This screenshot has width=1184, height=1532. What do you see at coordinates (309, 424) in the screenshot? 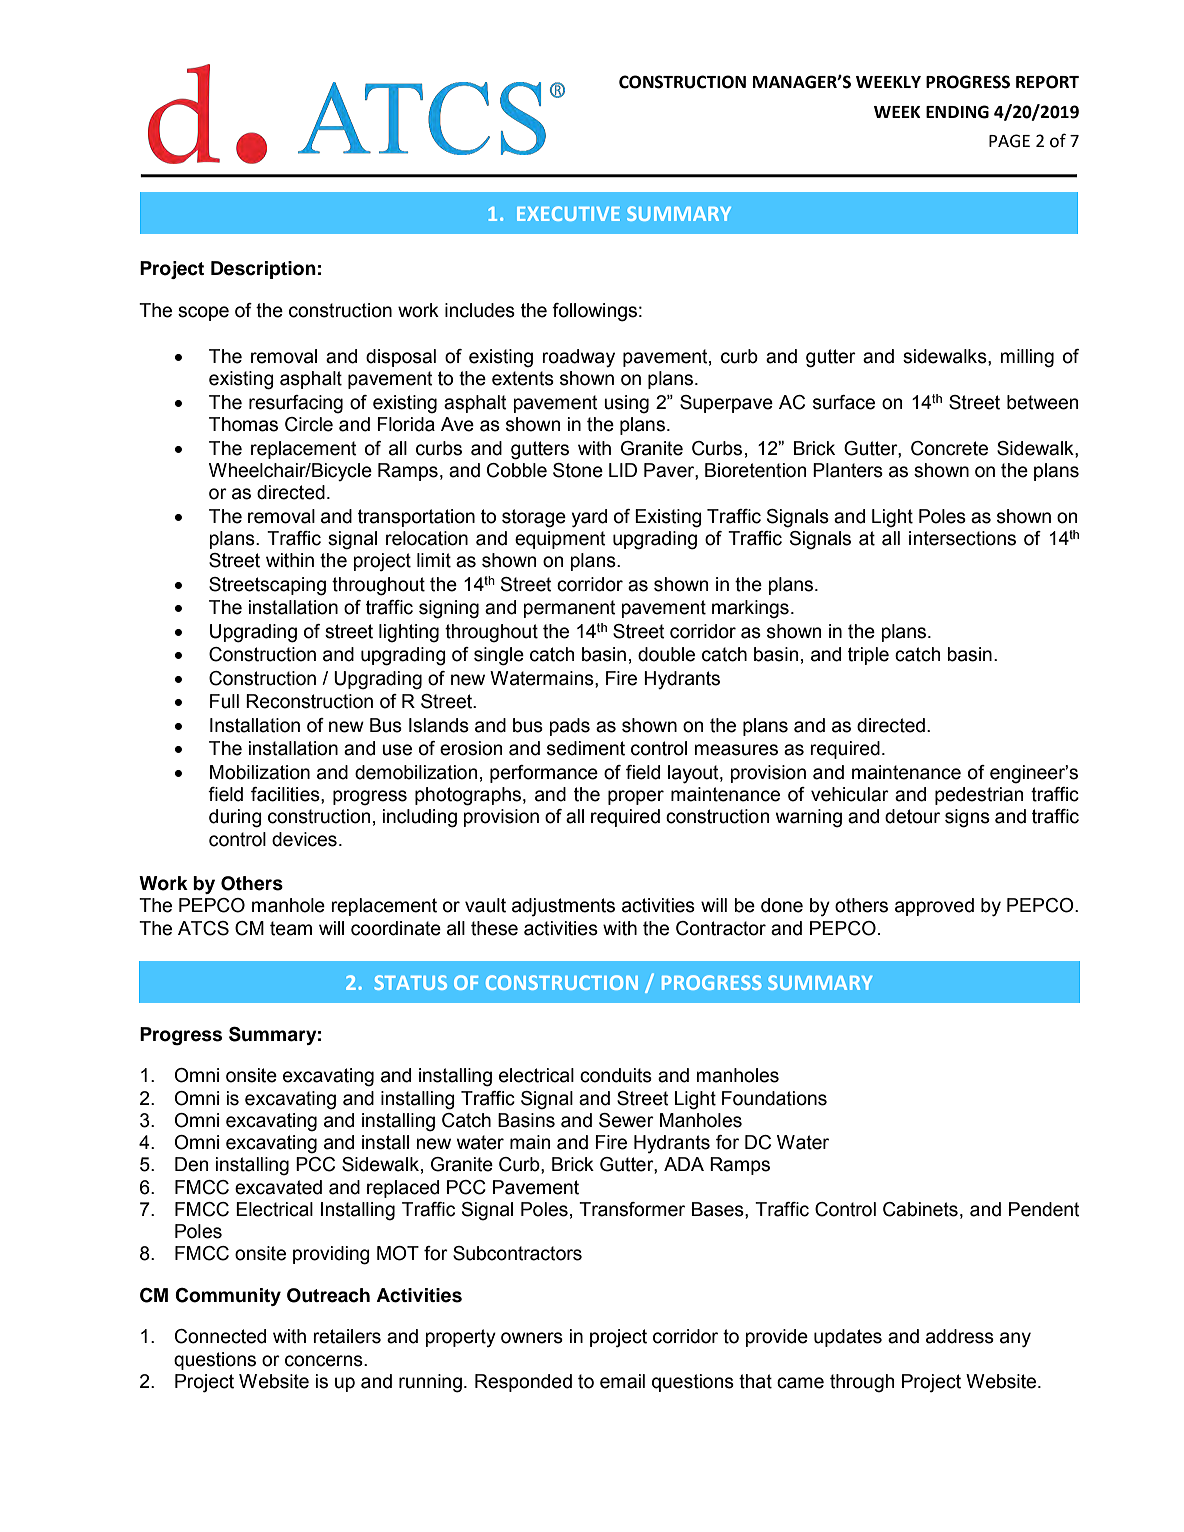
I see `Circle` at bounding box center [309, 424].
